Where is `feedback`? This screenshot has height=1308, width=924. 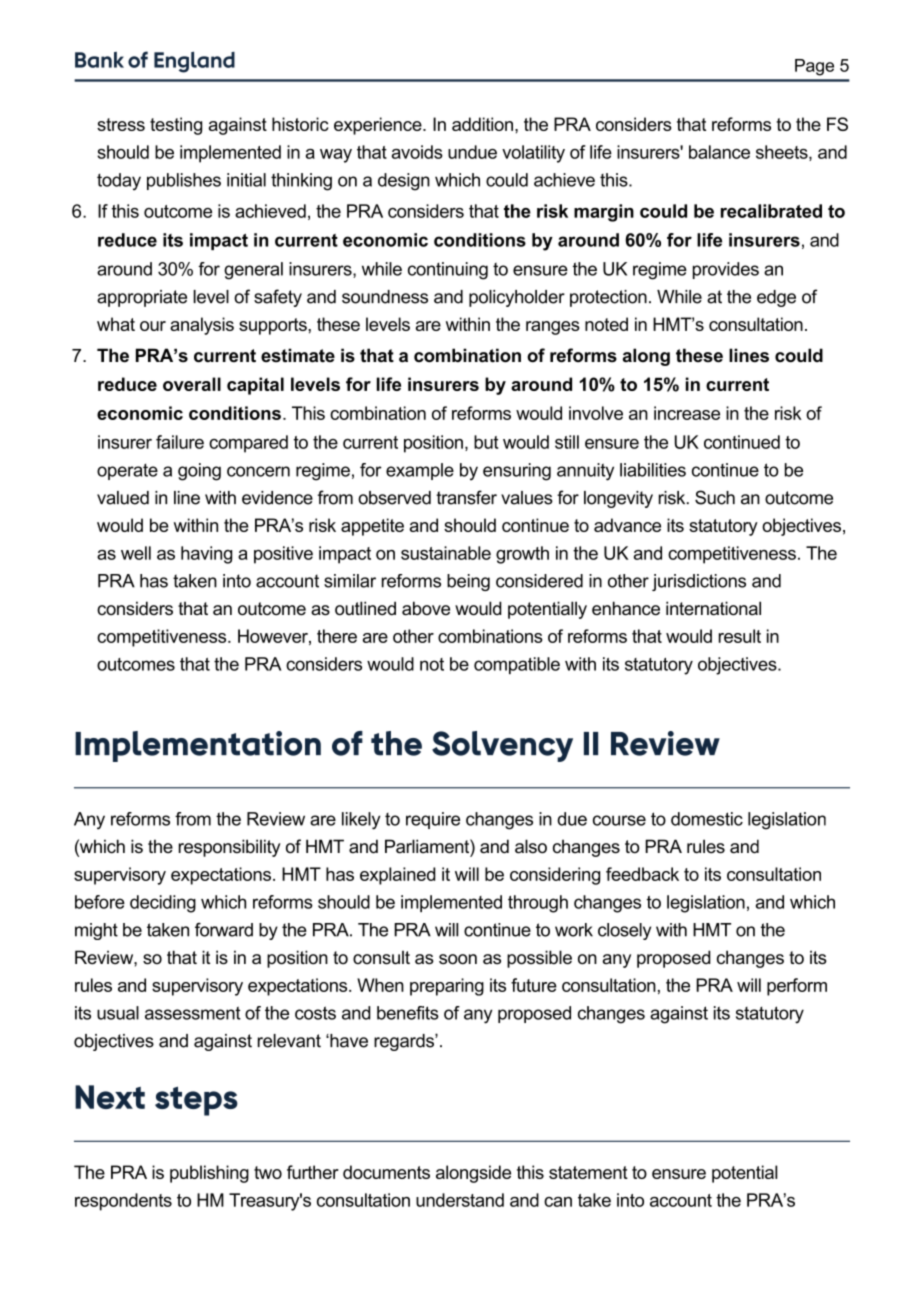
feedback is located at coordinates (642, 874).
